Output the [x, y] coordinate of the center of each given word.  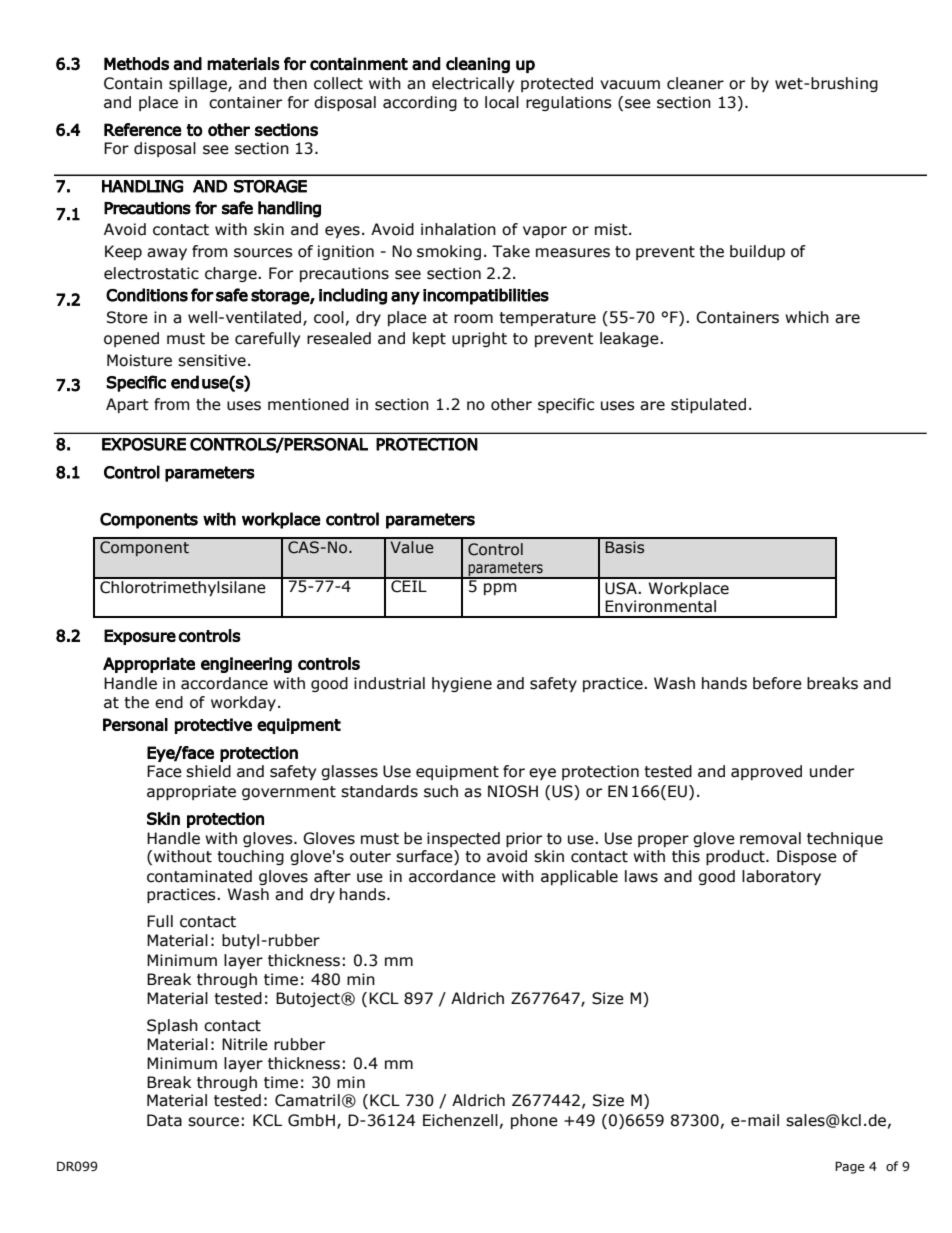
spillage [199, 84]
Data [164, 1120]
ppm [500, 589]
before [777, 683]
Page [850, 1167]
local [502, 102]
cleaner [695, 83]
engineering [246, 665]
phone [534, 1121]
